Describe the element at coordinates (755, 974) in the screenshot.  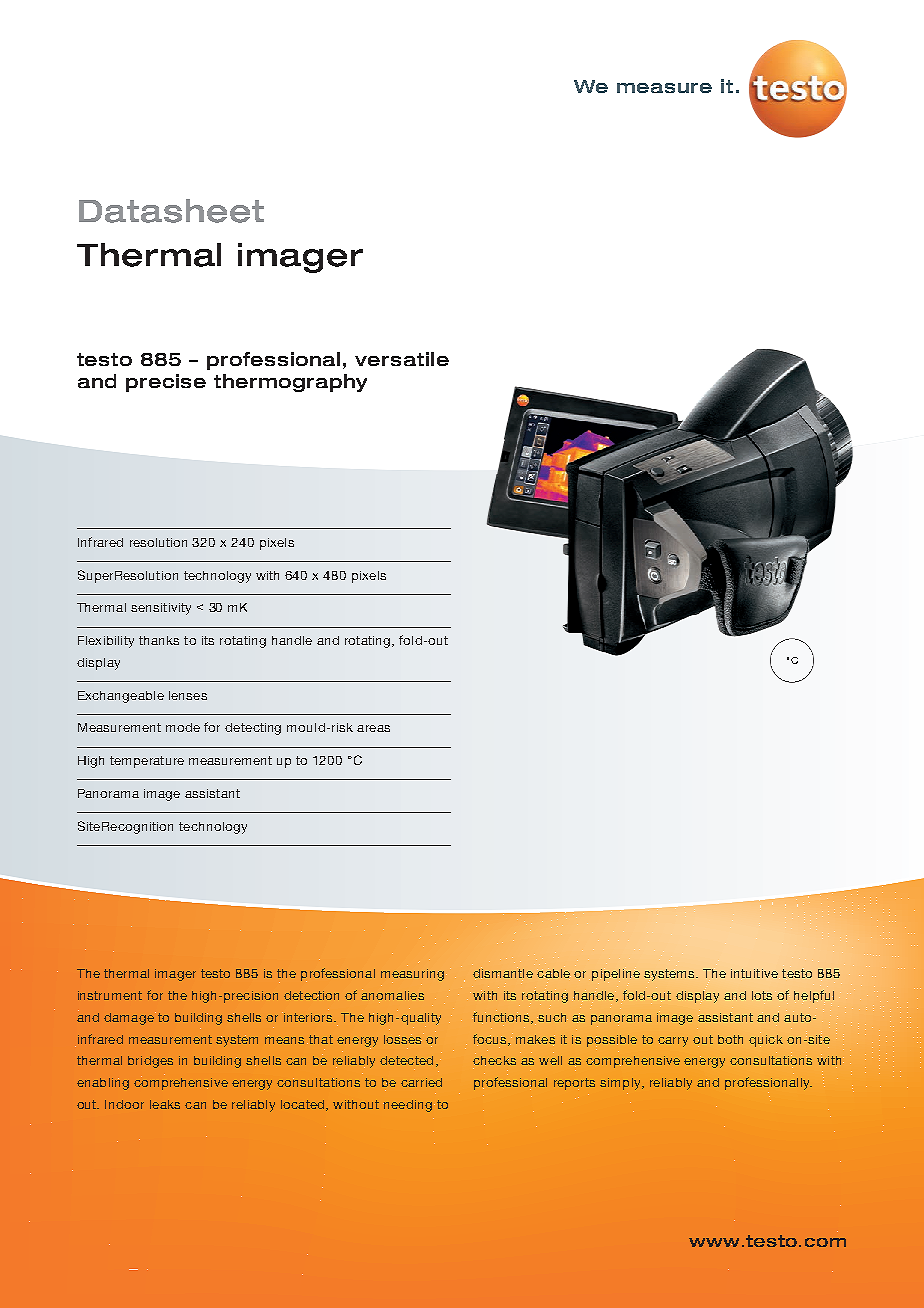
I see `intuitive` at that location.
